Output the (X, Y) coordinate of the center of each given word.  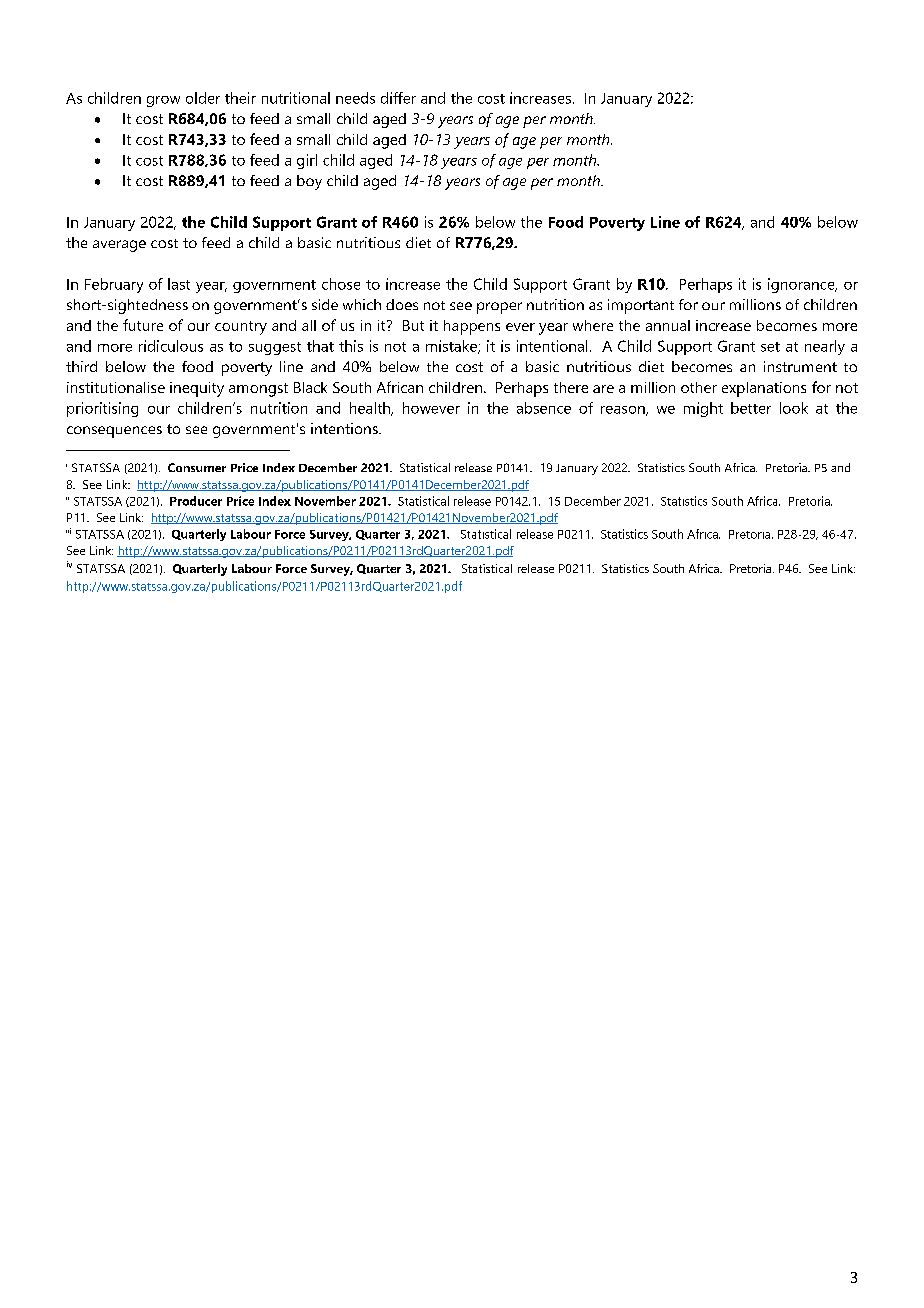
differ (398, 98)
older (203, 98)
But (413, 325)
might (703, 409)
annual (668, 325)
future (143, 325)
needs (355, 98)
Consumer (197, 467)
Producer (196, 501)
